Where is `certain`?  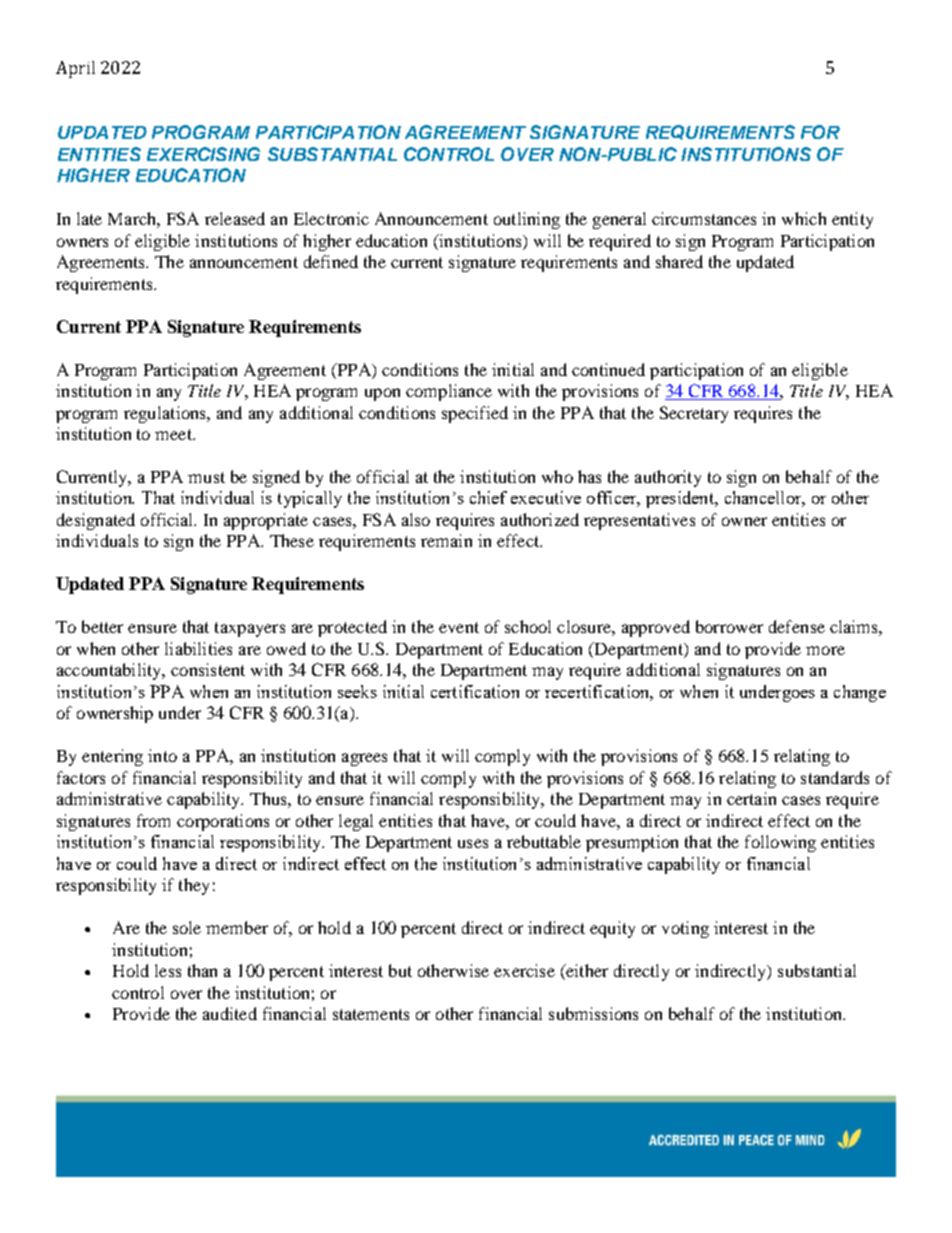 certain is located at coordinates (751, 798).
